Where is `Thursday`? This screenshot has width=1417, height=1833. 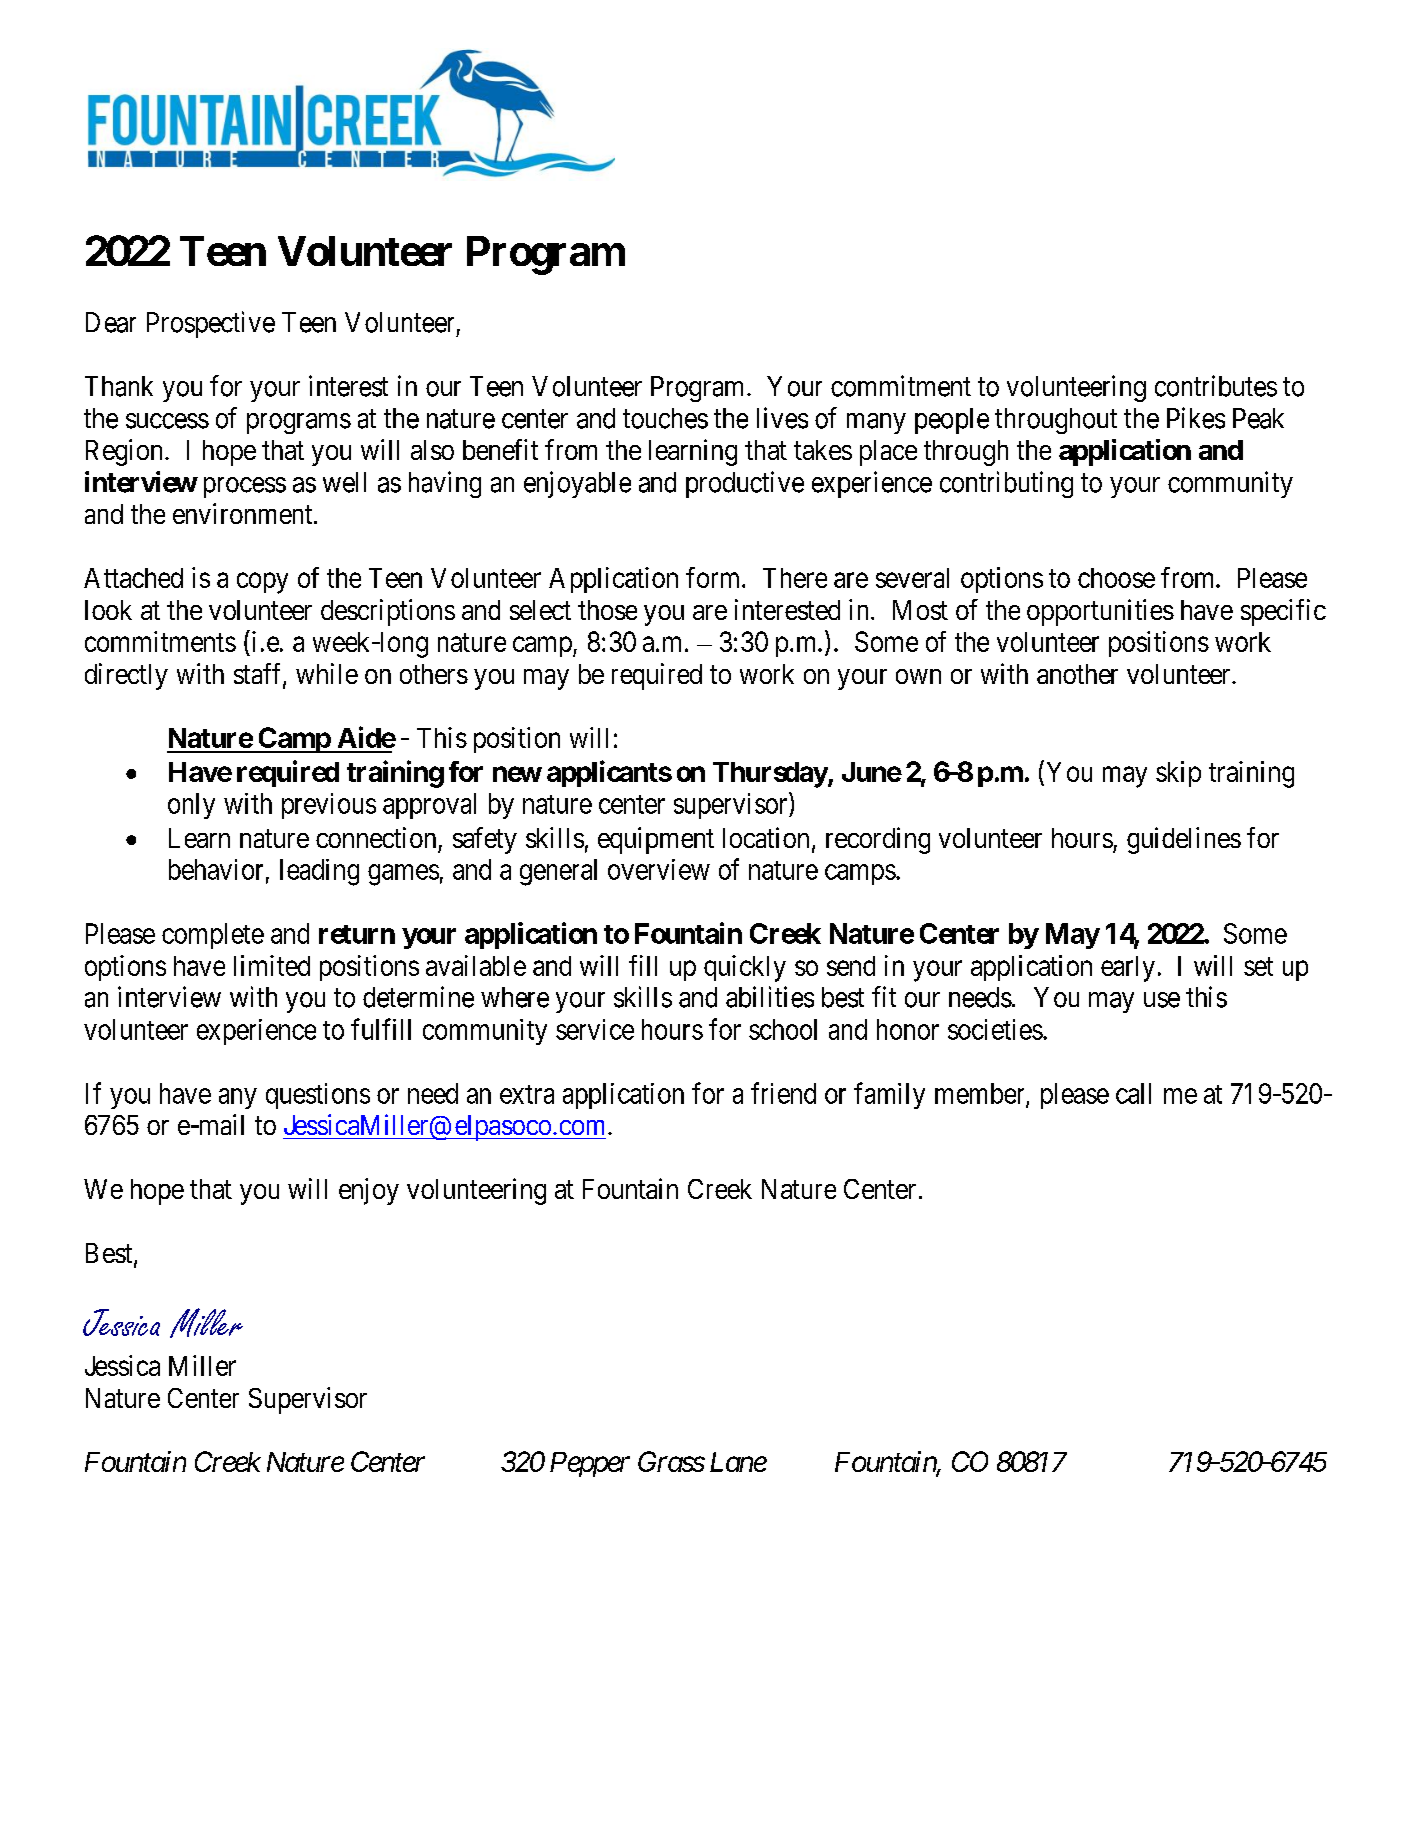 Thursday is located at coordinates (770, 775).
